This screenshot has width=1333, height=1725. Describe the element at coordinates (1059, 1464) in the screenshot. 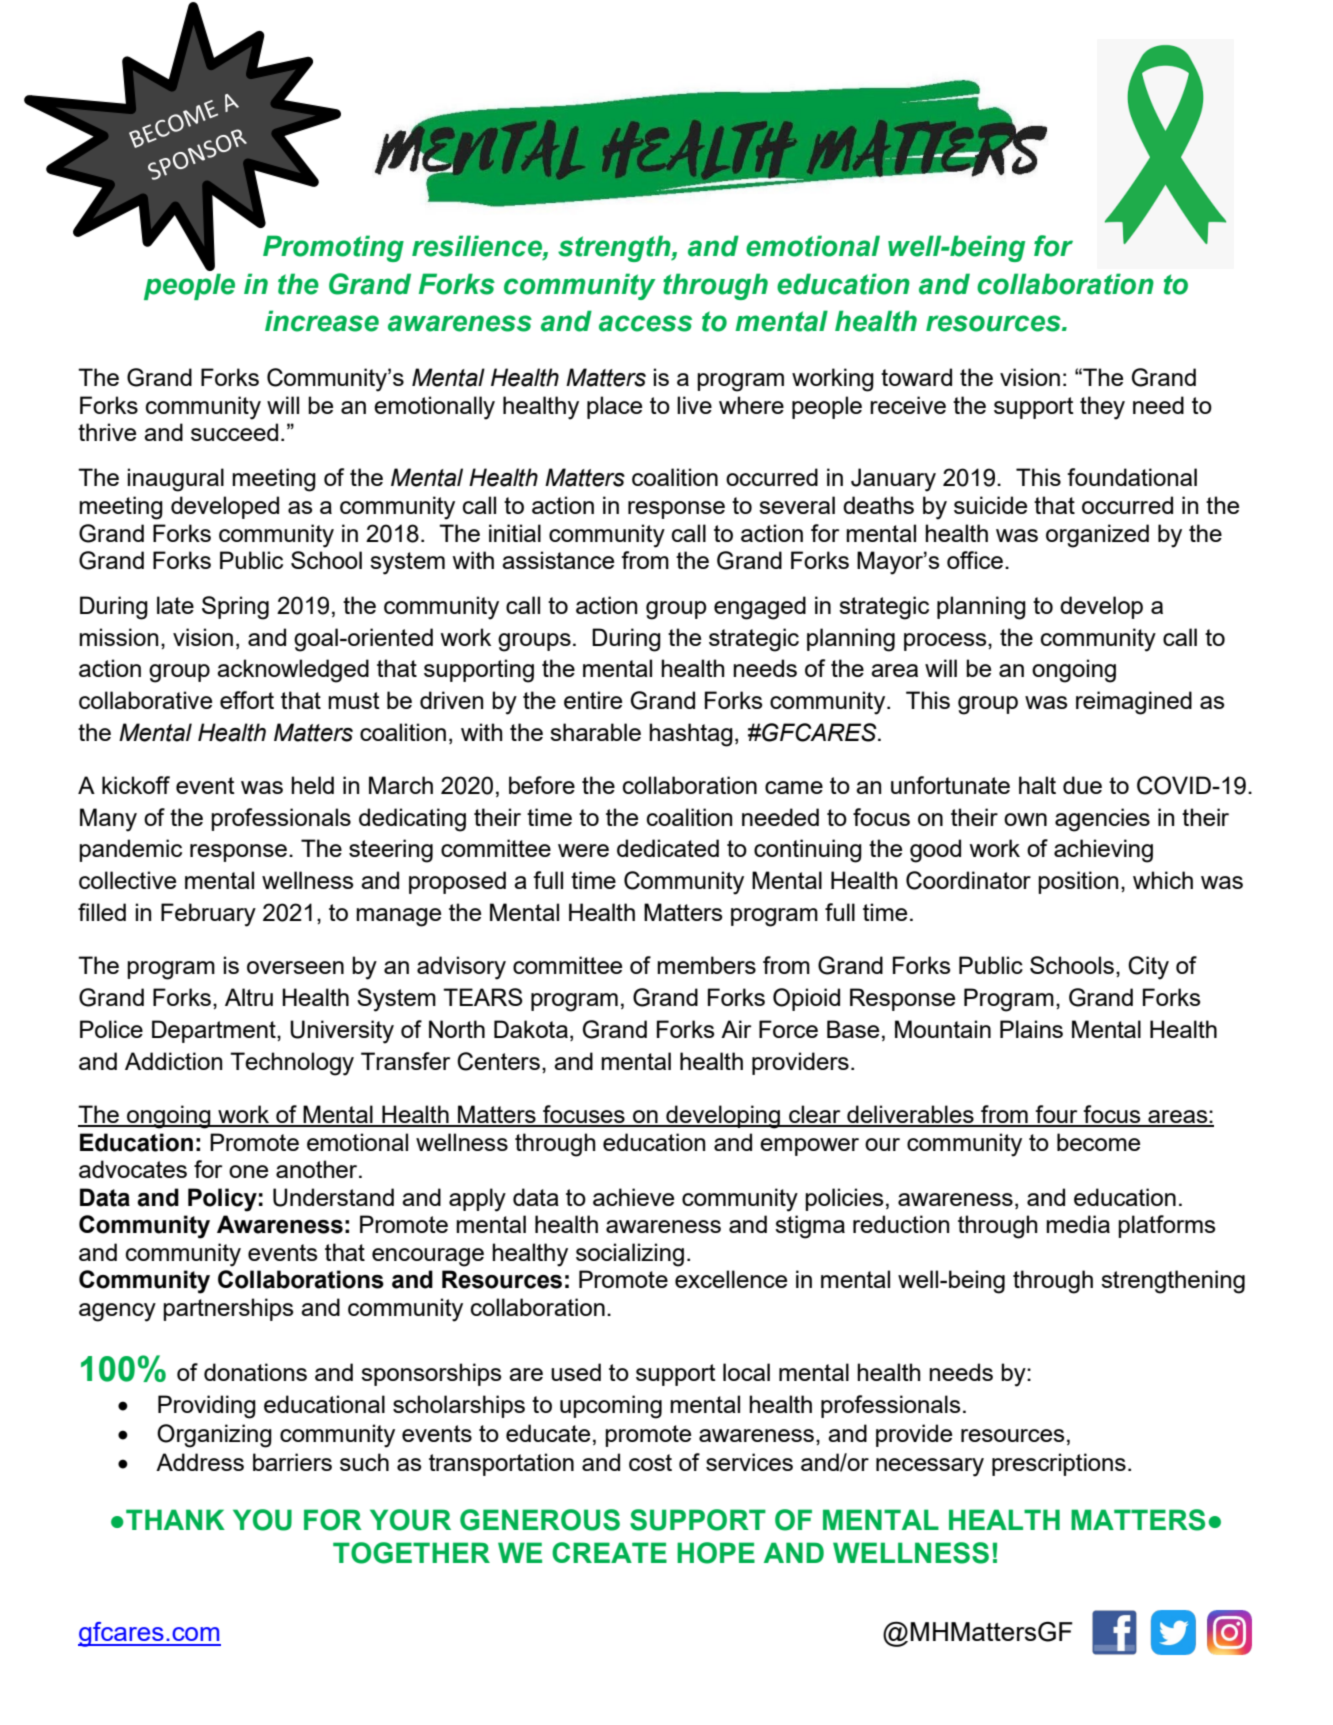

I see `prescriptions` at that location.
